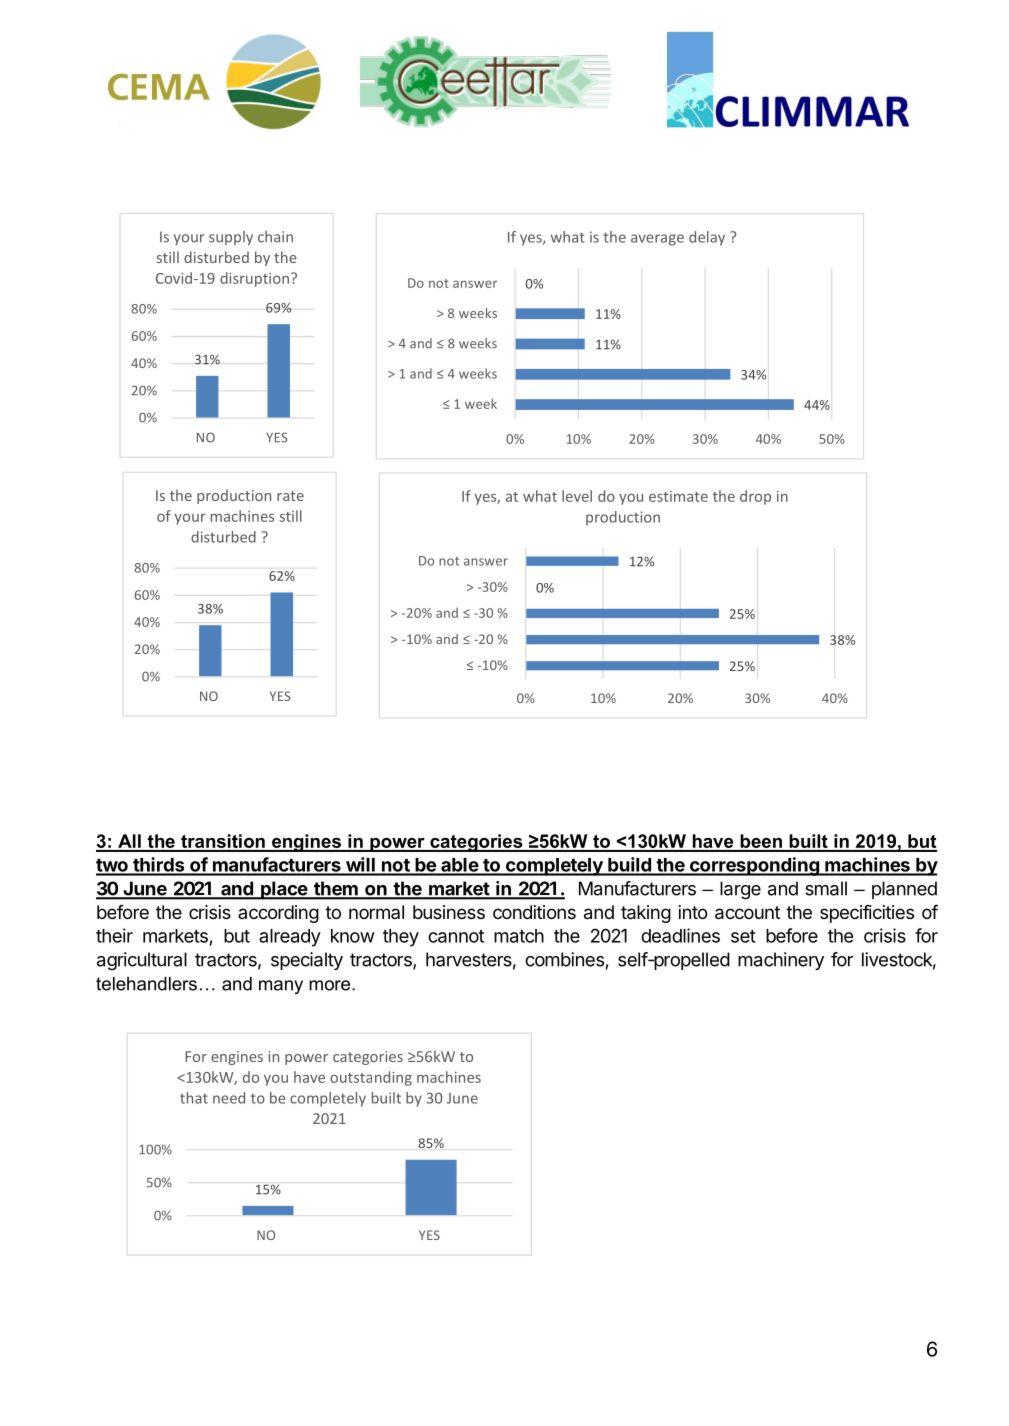 This image has height=1426, width=1009. I want to click on drop, so click(755, 497).
